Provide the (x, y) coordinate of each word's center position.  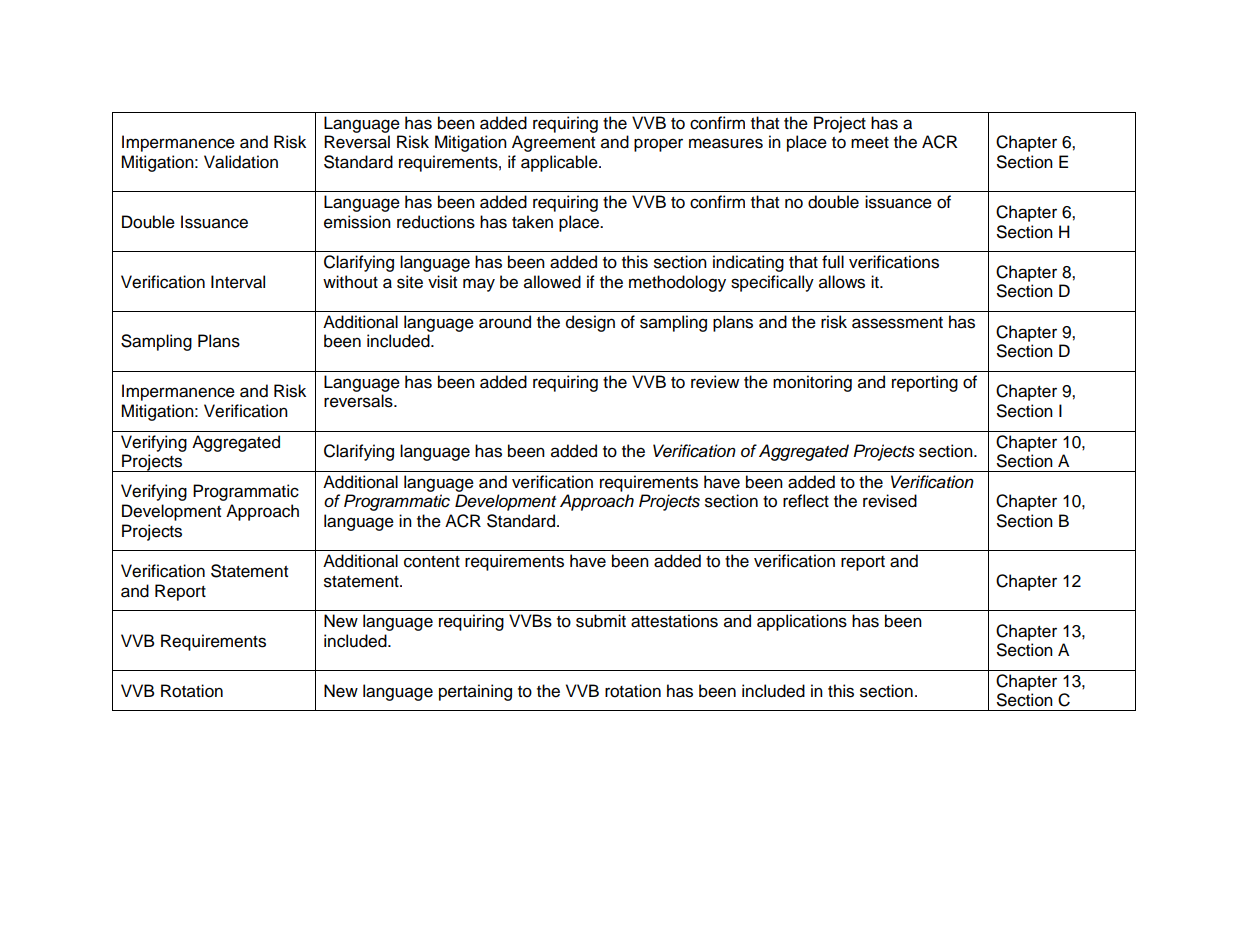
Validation (241, 162)
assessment (897, 323)
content (432, 562)
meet (870, 143)
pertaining (475, 692)
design (590, 323)
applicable (560, 163)
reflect (806, 501)
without (350, 282)
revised (890, 501)
